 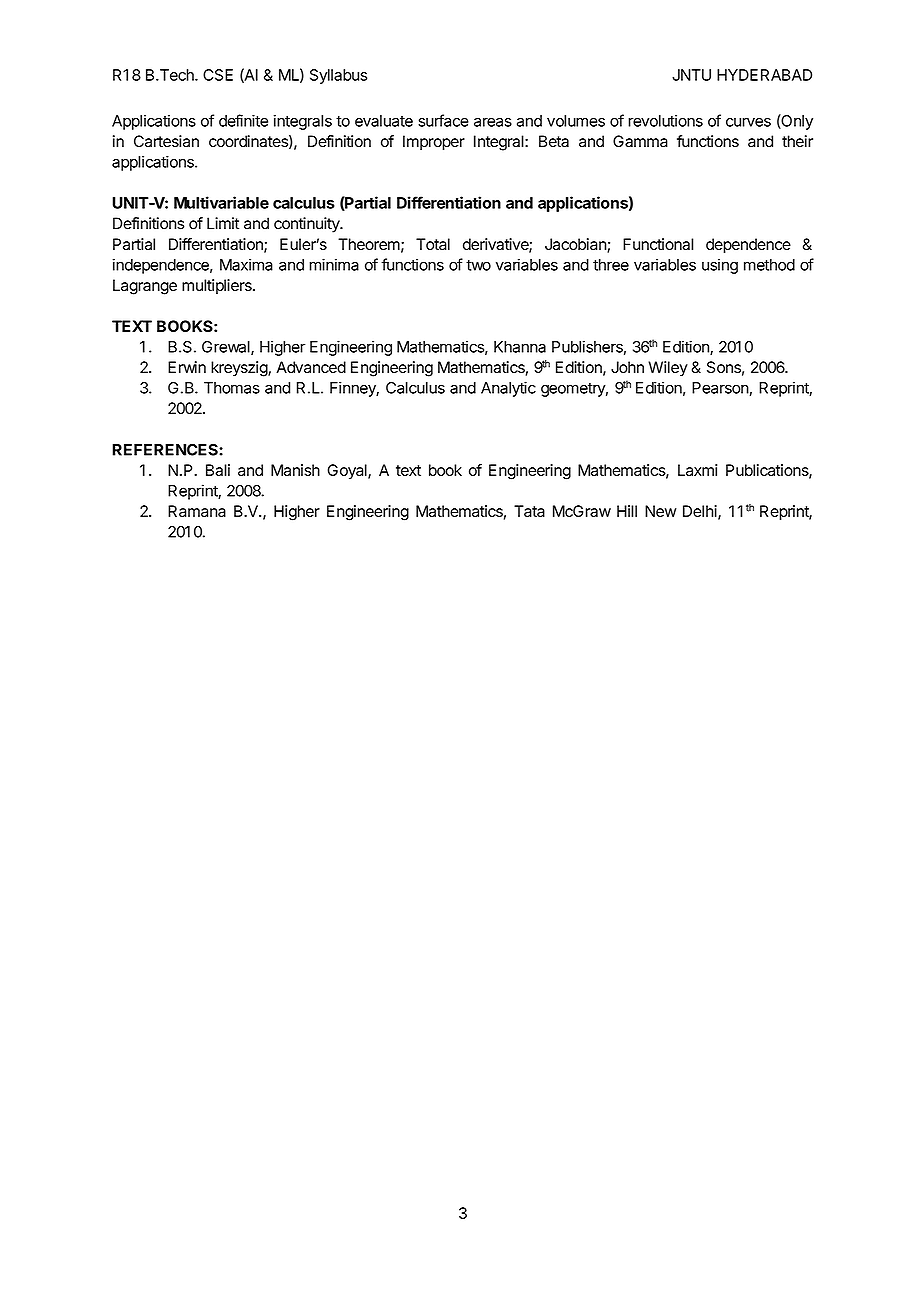 I want to click on Thomas, so click(x=232, y=388).
